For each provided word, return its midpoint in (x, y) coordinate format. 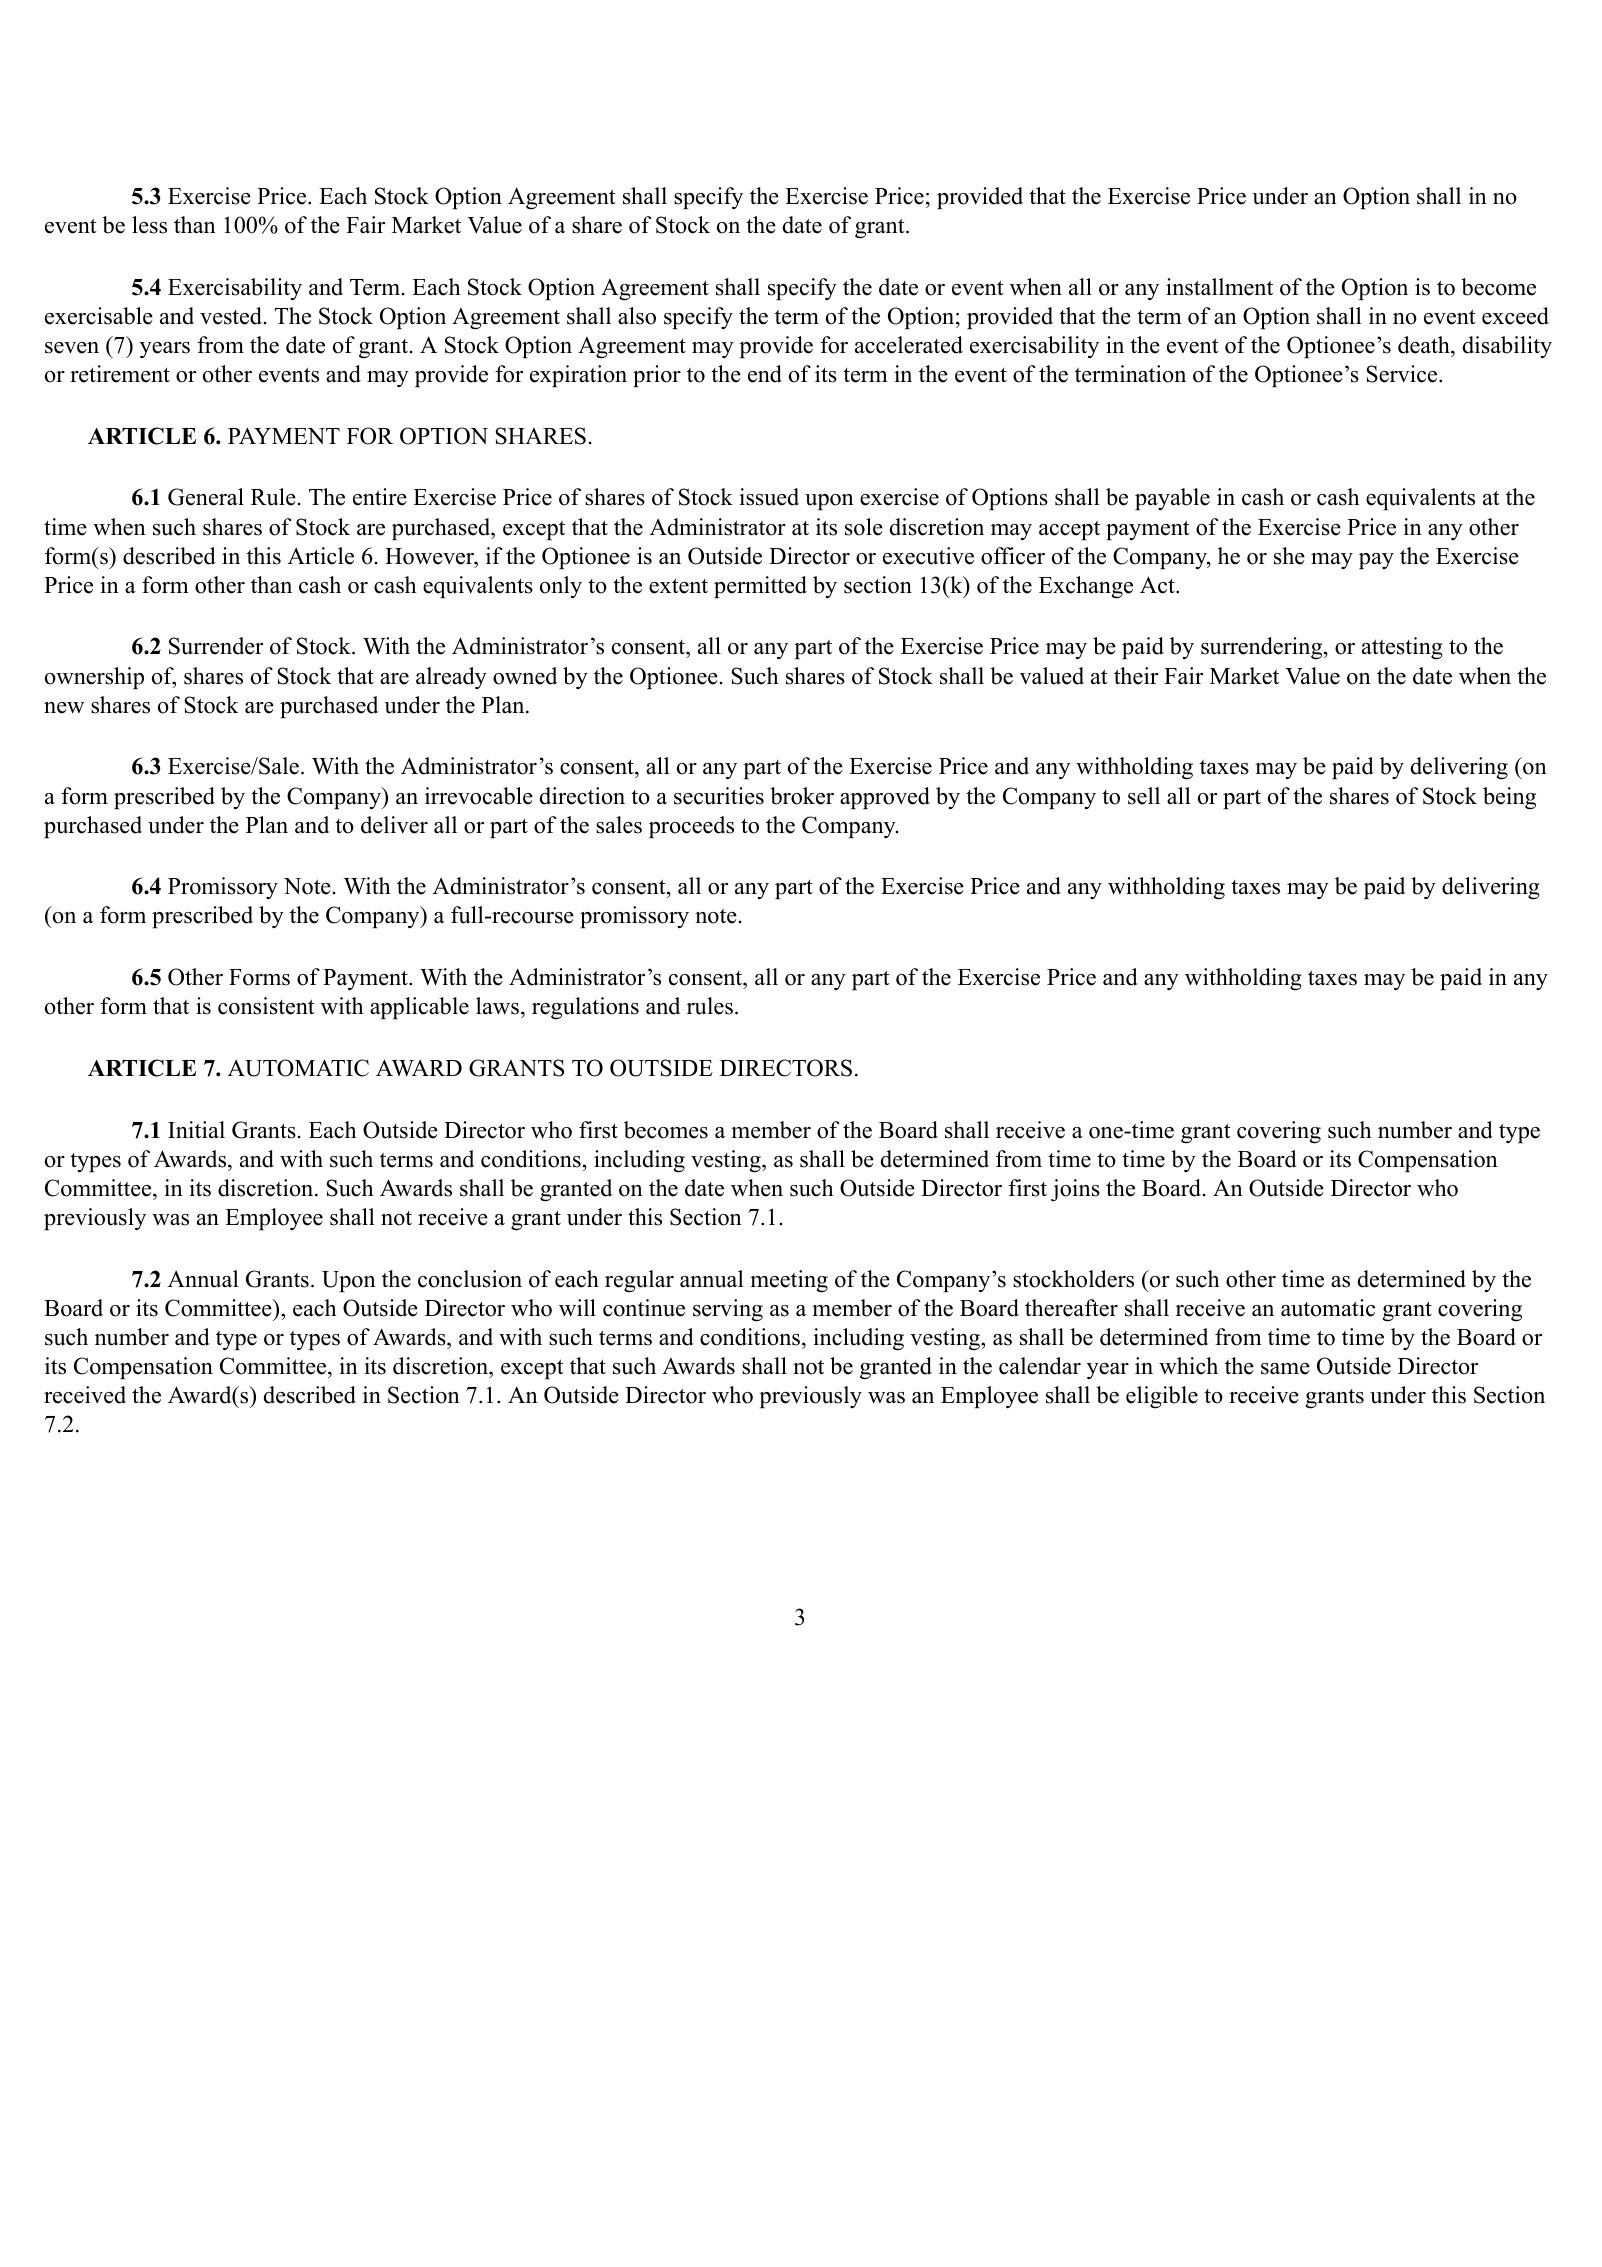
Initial (196, 1129)
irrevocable (479, 796)
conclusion (470, 1279)
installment (1219, 287)
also (637, 316)
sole (864, 527)
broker (802, 796)
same (1285, 1369)
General (206, 497)
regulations (585, 1008)
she (1289, 556)
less (149, 225)
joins (1075, 1190)
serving (728, 1310)
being (1509, 798)
